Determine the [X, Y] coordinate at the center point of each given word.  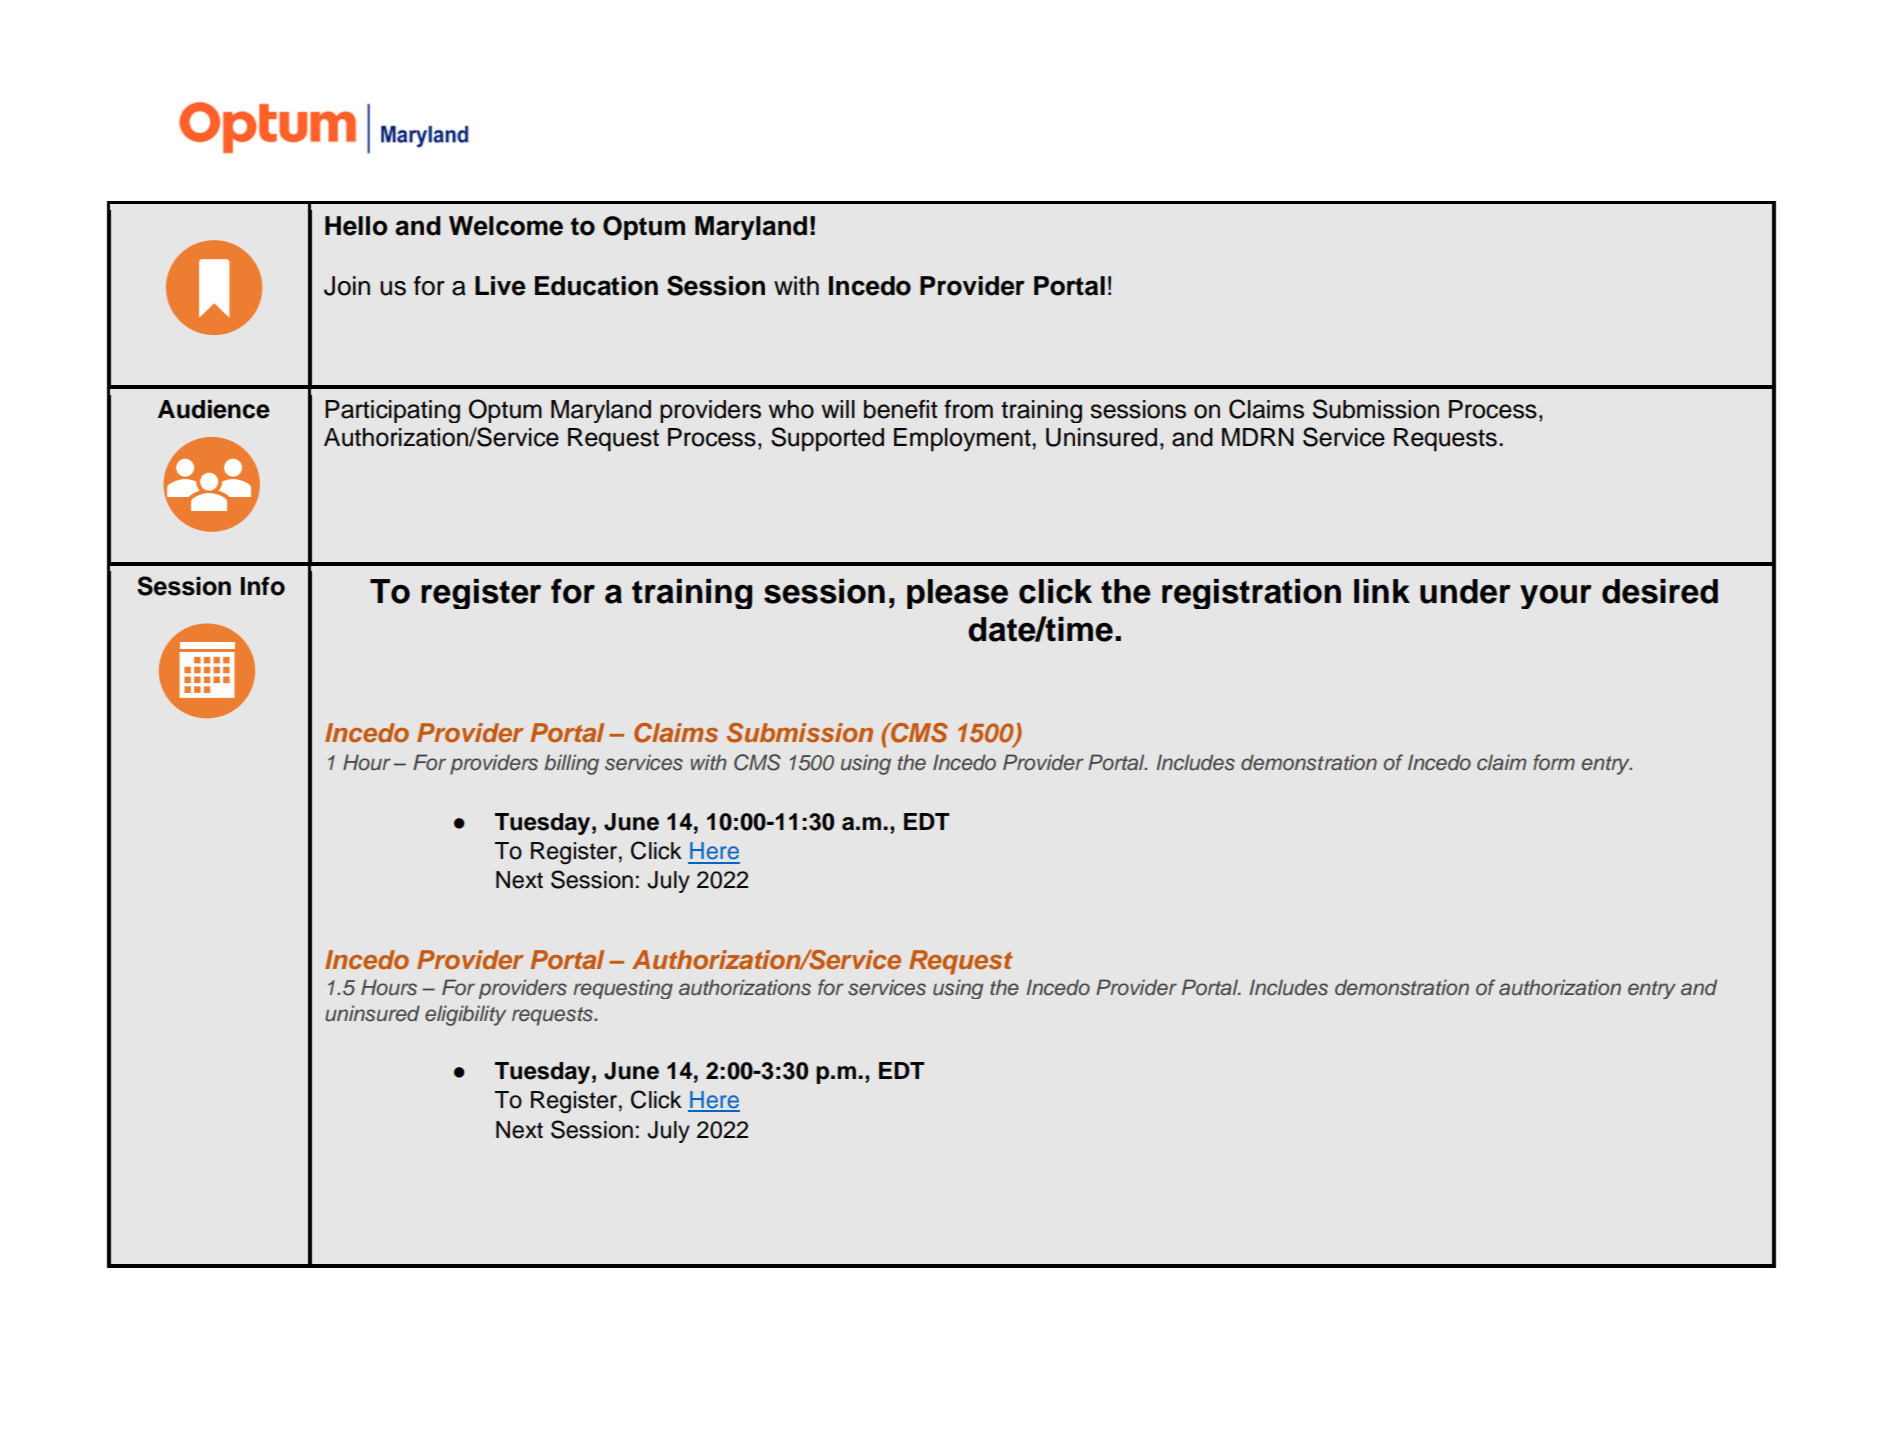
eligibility [465, 1015]
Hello [356, 226]
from [968, 409]
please [957, 594]
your [1556, 597]
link [1382, 591]
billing [571, 764]
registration [1251, 594]
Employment [963, 440]
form [1554, 762]
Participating [392, 411]
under [1465, 591]
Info [263, 586]
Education [596, 286]
